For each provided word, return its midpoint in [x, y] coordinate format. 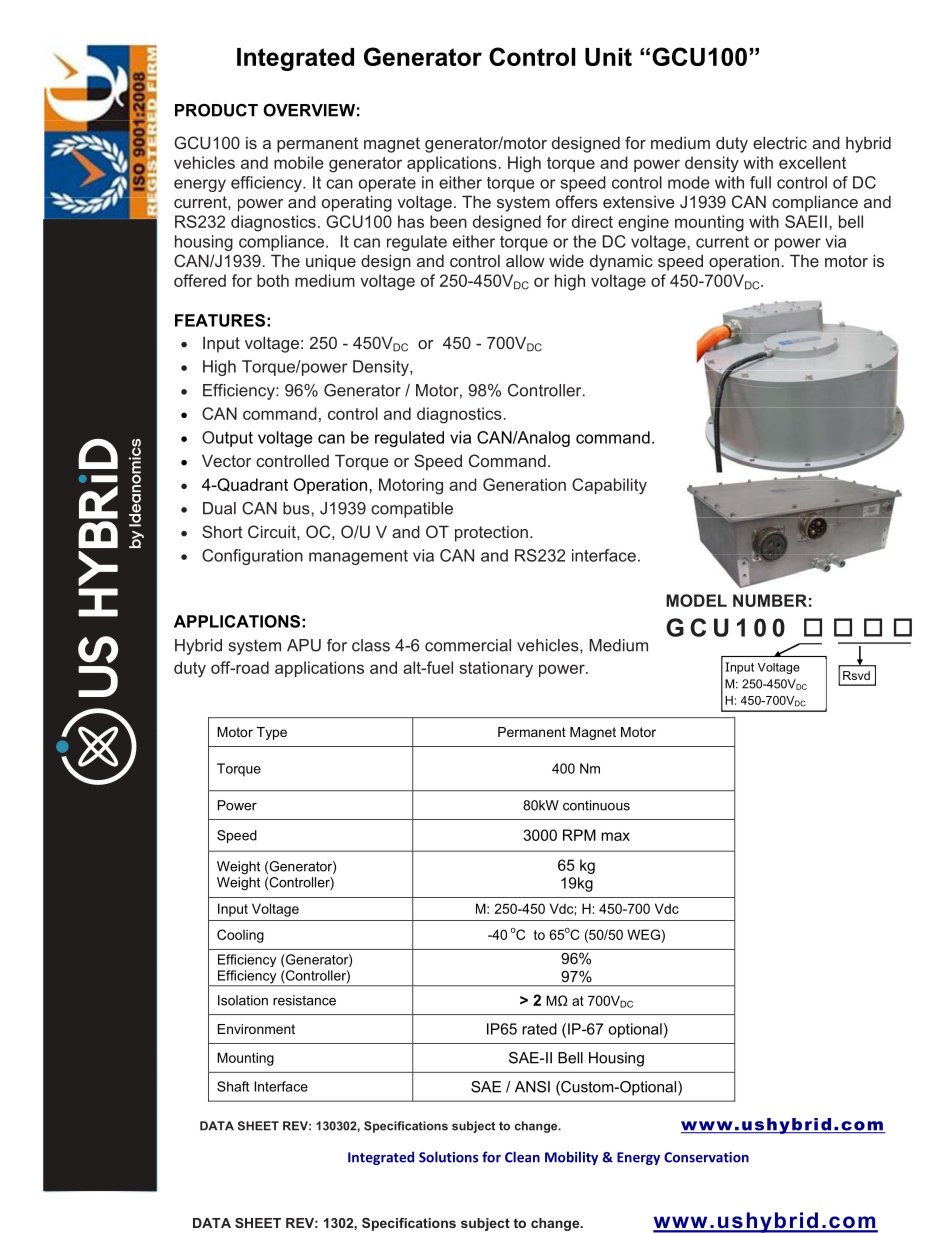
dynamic [621, 262]
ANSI [532, 1087]
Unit [608, 57]
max [615, 836]
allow [525, 261]
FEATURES [220, 320]
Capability [609, 486]
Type [272, 733]
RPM [579, 835]
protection [491, 534]
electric [780, 142]
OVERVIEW [309, 110]
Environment [256, 1029]
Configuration [252, 557]
